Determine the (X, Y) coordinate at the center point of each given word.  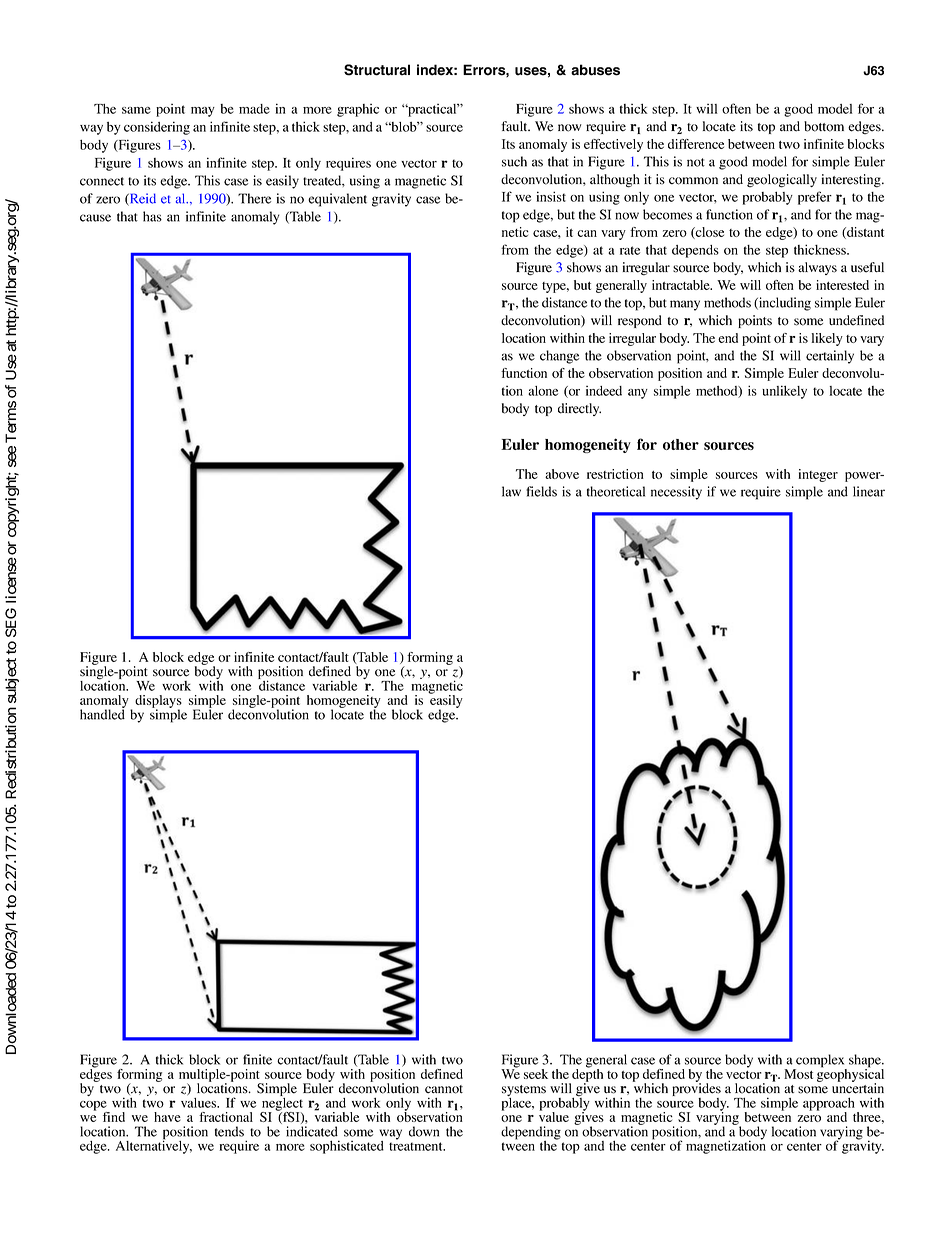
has (152, 216)
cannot (444, 1089)
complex (820, 1062)
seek (536, 1074)
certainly (830, 357)
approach (829, 1105)
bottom (824, 126)
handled (102, 713)
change (559, 357)
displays (158, 703)
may (203, 112)
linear (869, 491)
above (562, 474)
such (514, 161)
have (167, 1117)
